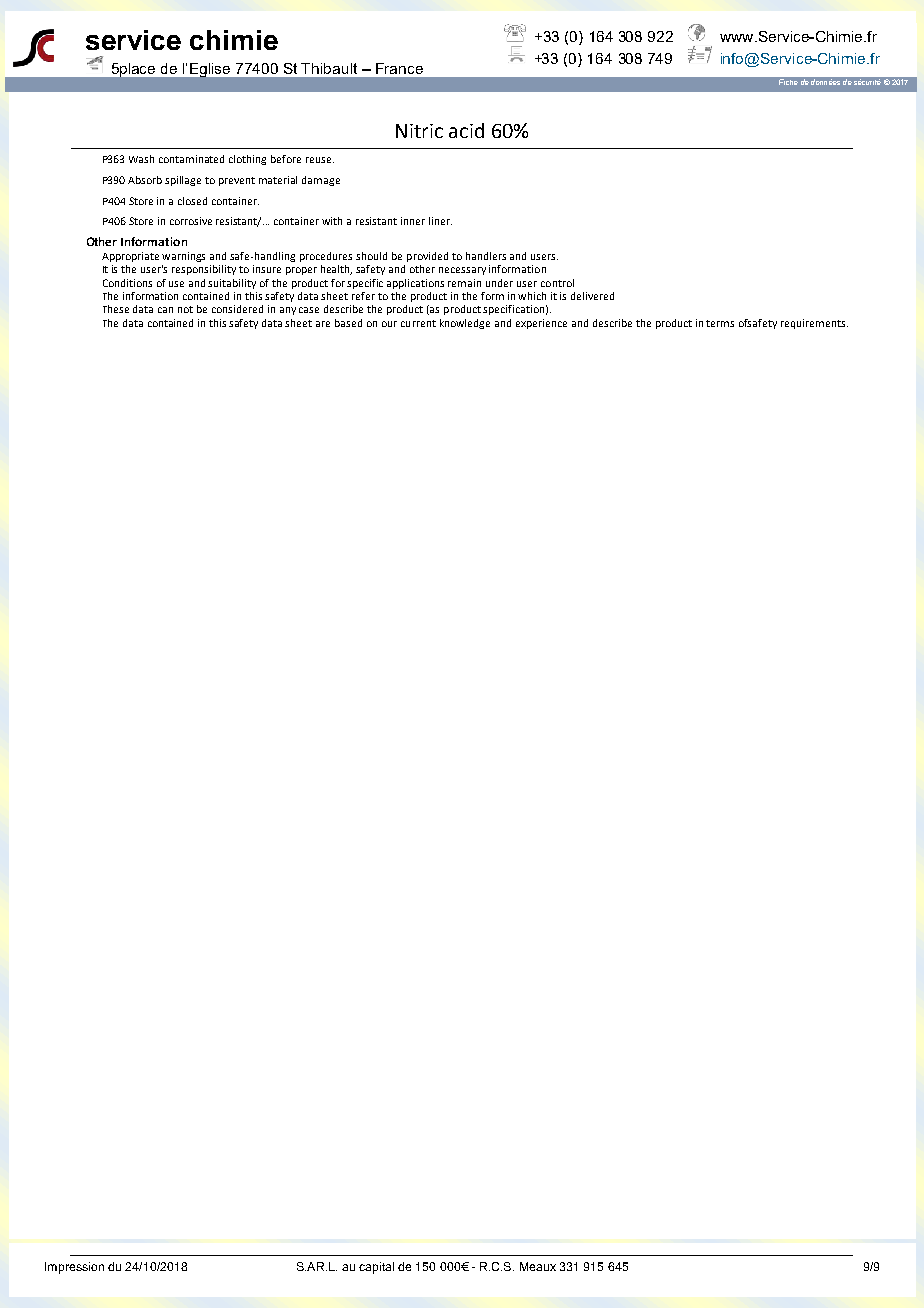  What do you see at coordinates (376, 1268) in the screenshot?
I see `capital` at bounding box center [376, 1268].
